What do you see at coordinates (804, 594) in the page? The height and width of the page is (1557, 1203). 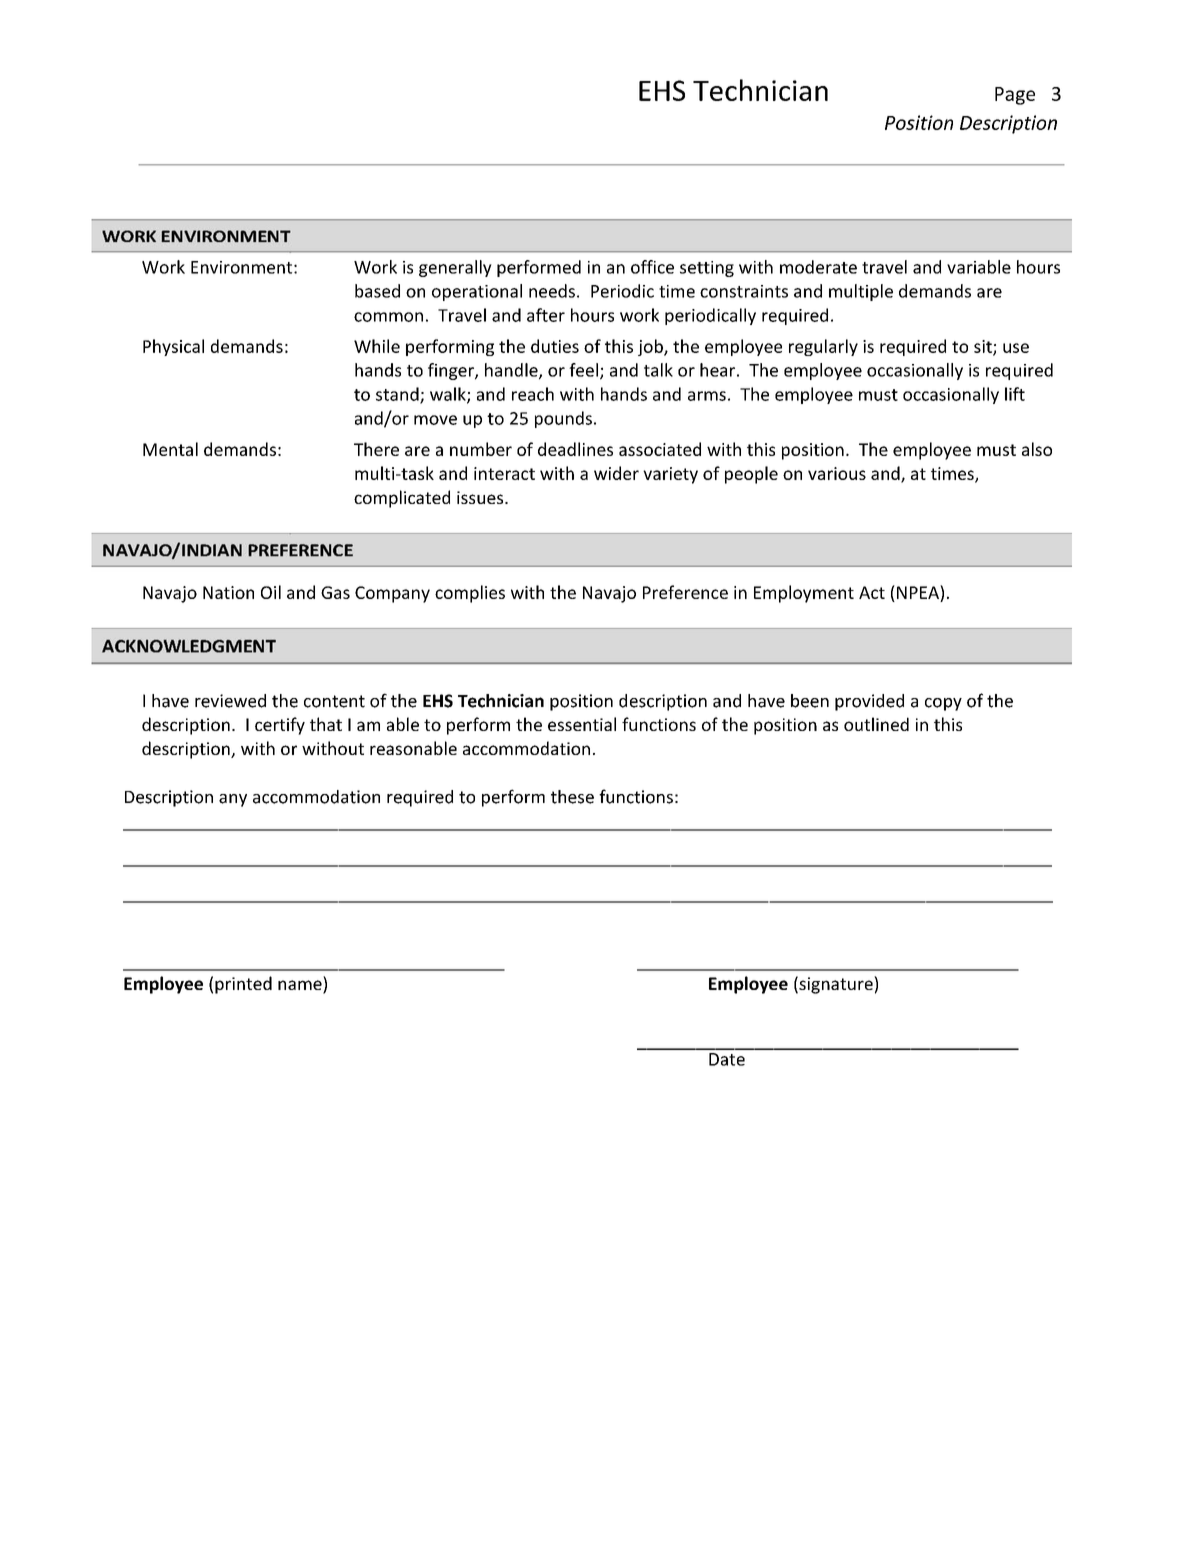 I see `Employment` at bounding box center [804, 594].
